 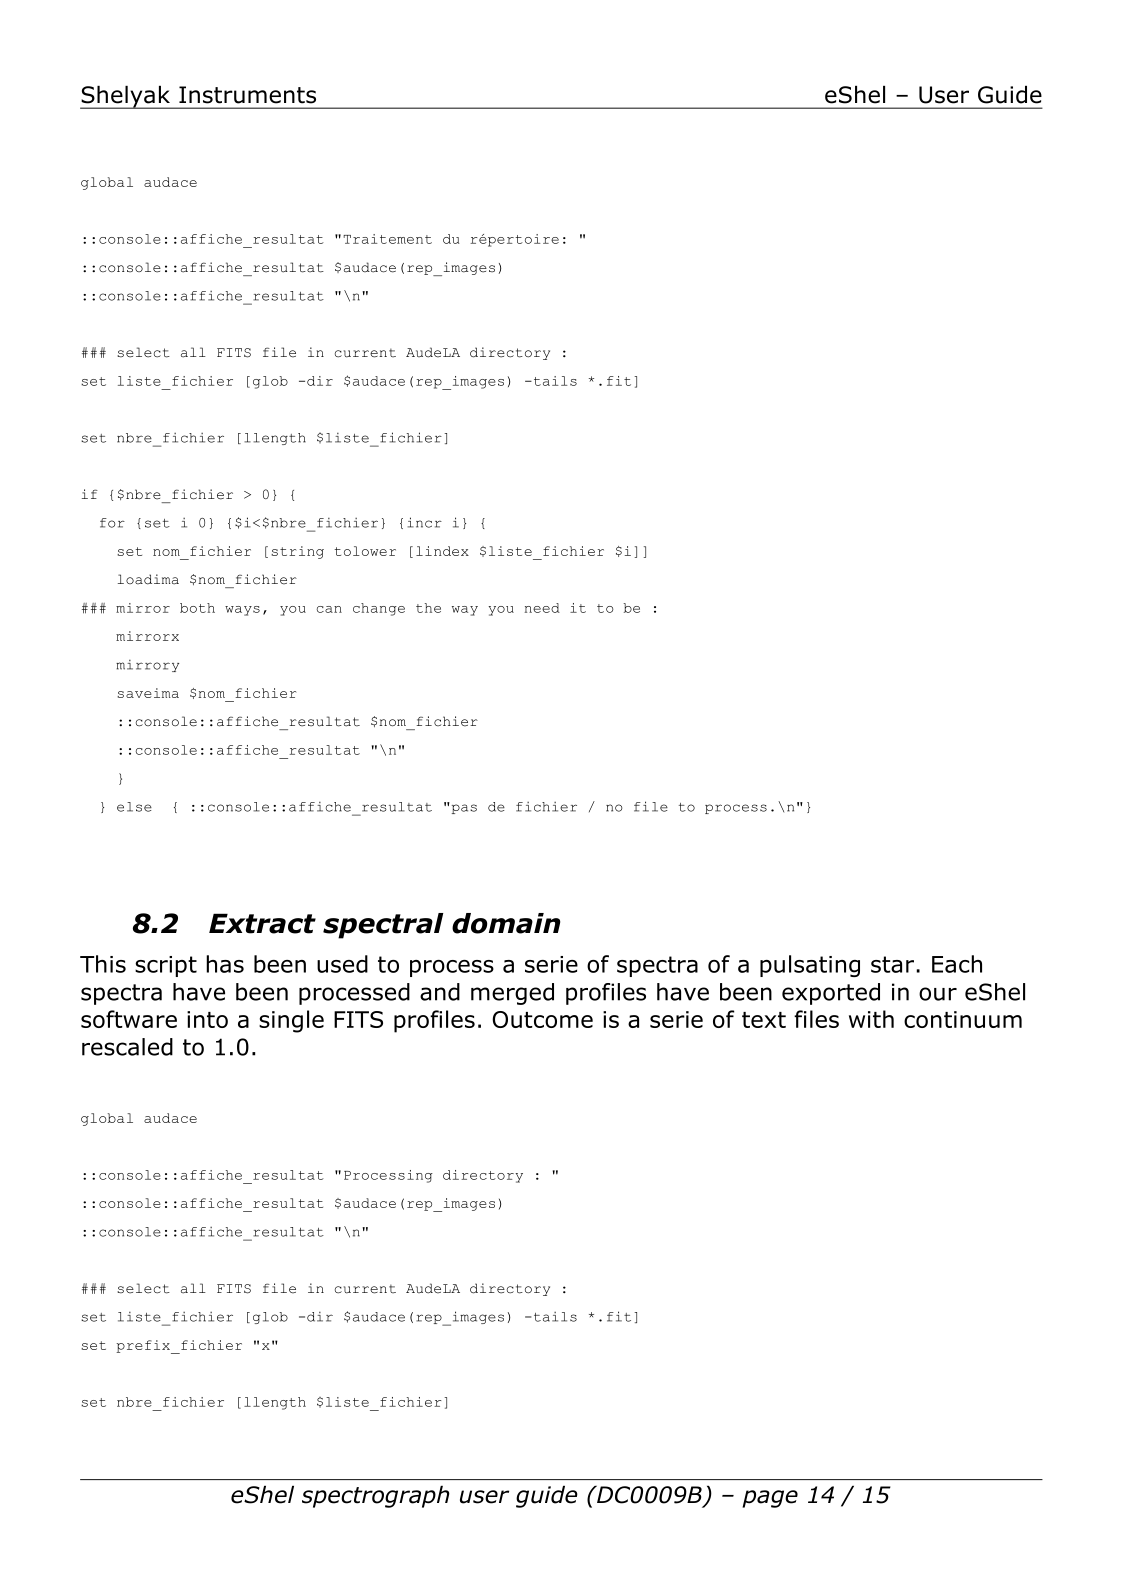 I want to click on incr, so click(x=424, y=522).
